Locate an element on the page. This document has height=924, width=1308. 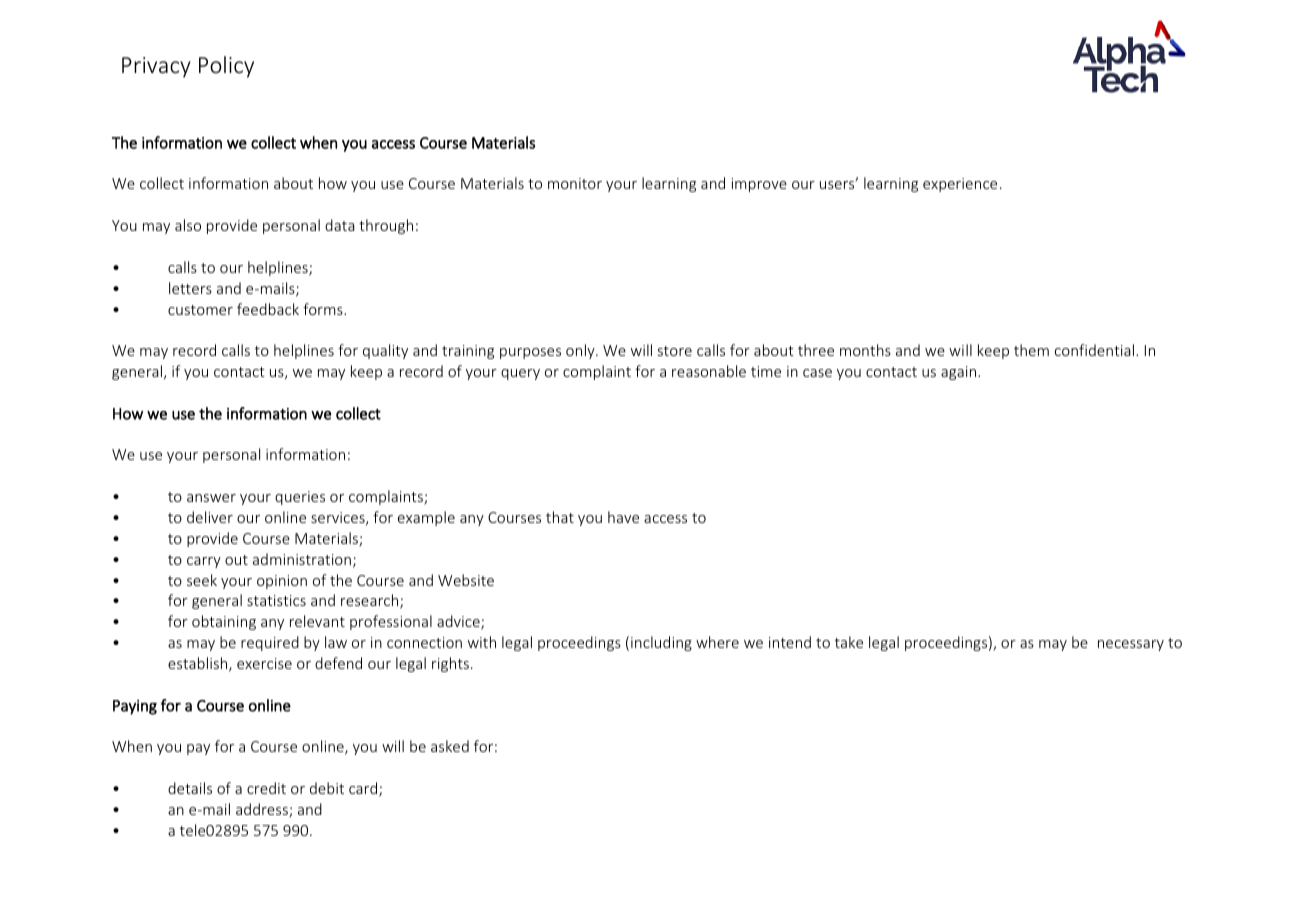
credit is located at coordinates (266, 788).
